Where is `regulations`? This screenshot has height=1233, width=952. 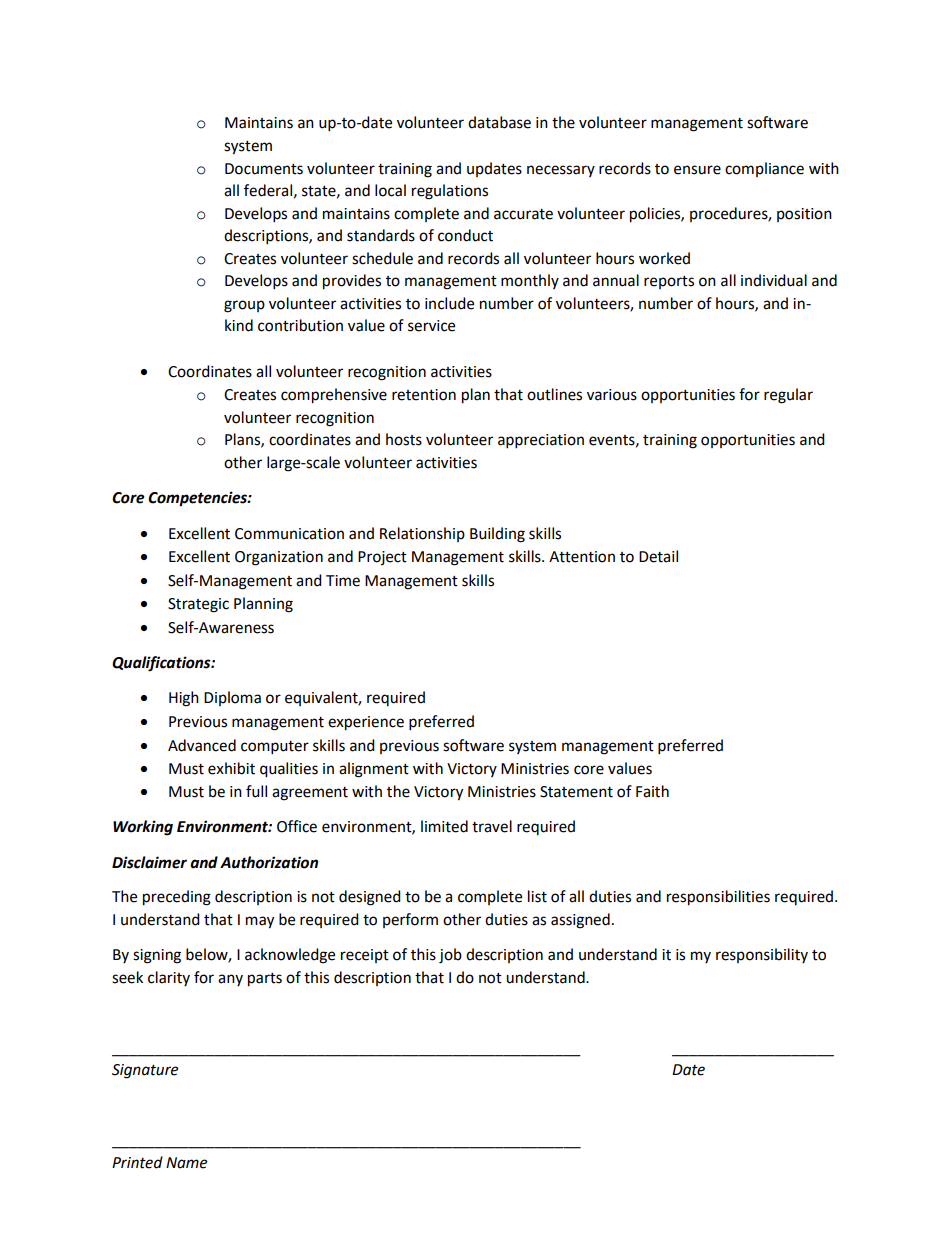 regulations is located at coordinates (450, 192).
